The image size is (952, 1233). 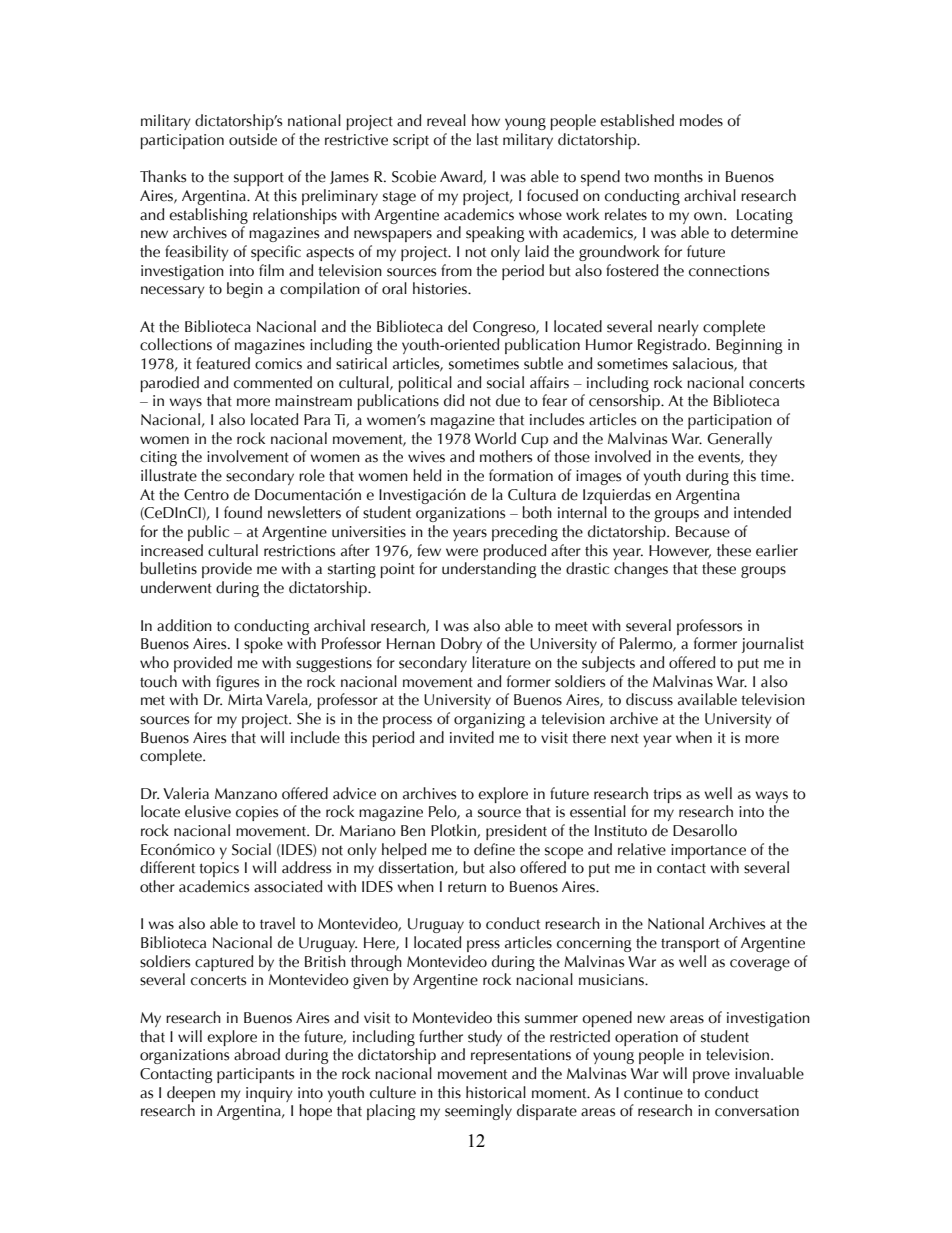 I want to click on spoke, so click(x=263, y=645).
